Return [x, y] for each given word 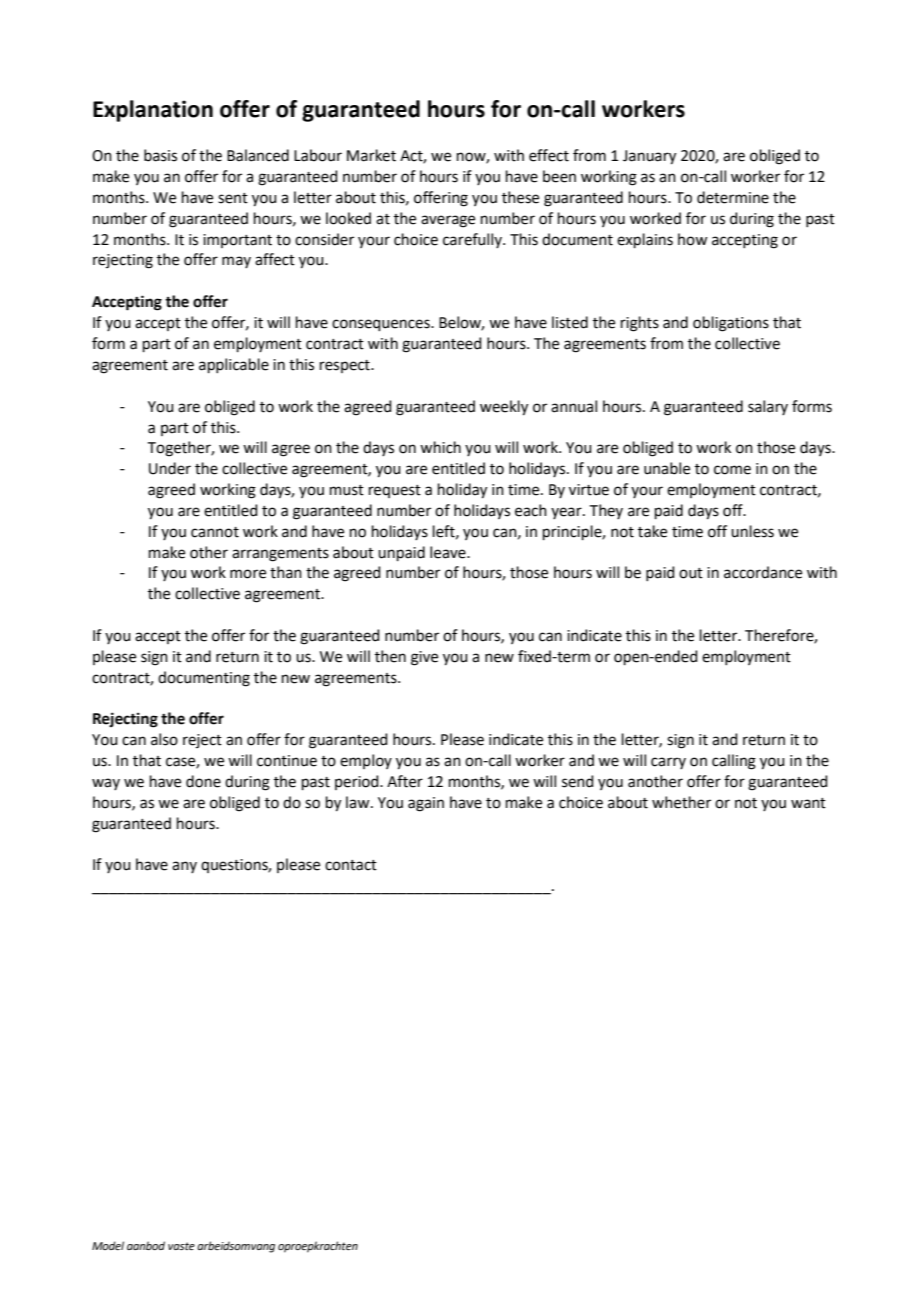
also [164, 739]
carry [668, 763]
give [424, 658]
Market [371, 155]
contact [351, 865]
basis [160, 155]
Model [108, 1245]
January [649, 157]
